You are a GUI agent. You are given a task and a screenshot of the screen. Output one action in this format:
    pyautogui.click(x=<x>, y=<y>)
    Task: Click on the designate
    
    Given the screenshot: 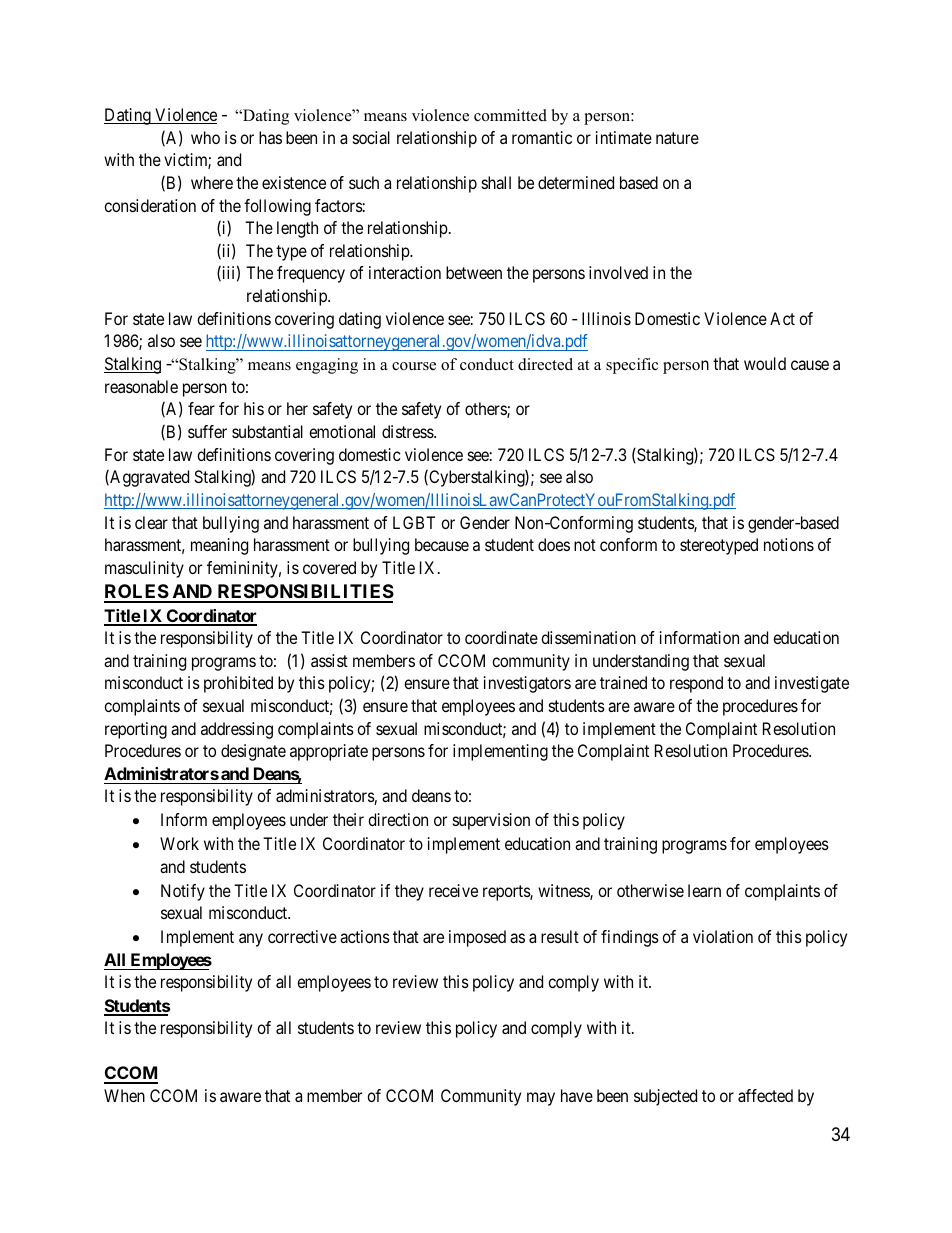 What is the action you would take?
    pyautogui.click(x=253, y=752)
